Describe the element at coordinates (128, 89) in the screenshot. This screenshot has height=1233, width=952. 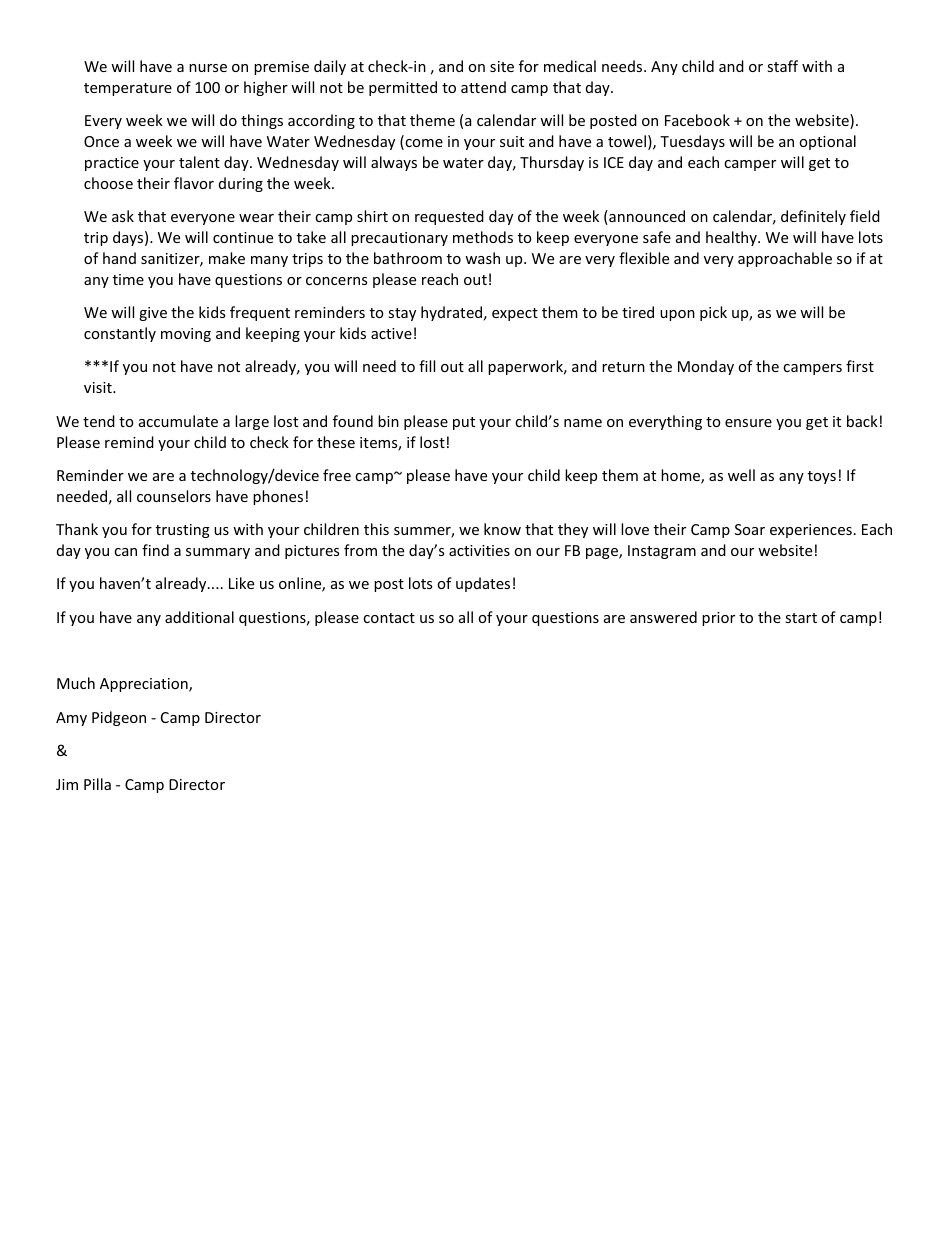
I see `temperature` at that location.
